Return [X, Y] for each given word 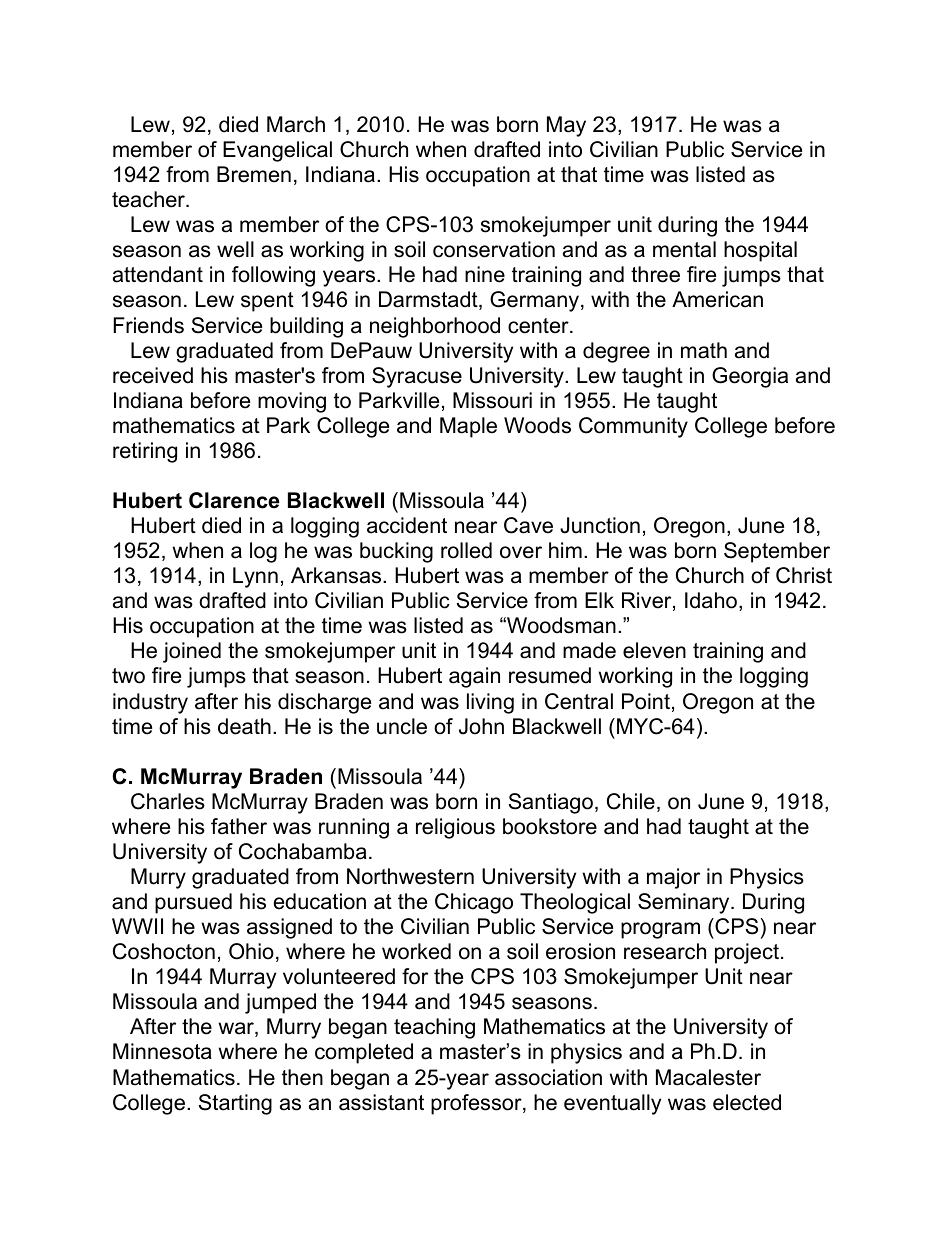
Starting [235, 1104]
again [474, 677]
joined [192, 652]
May [566, 126]
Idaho [711, 600]
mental [684, 249]
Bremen [254, 174]
